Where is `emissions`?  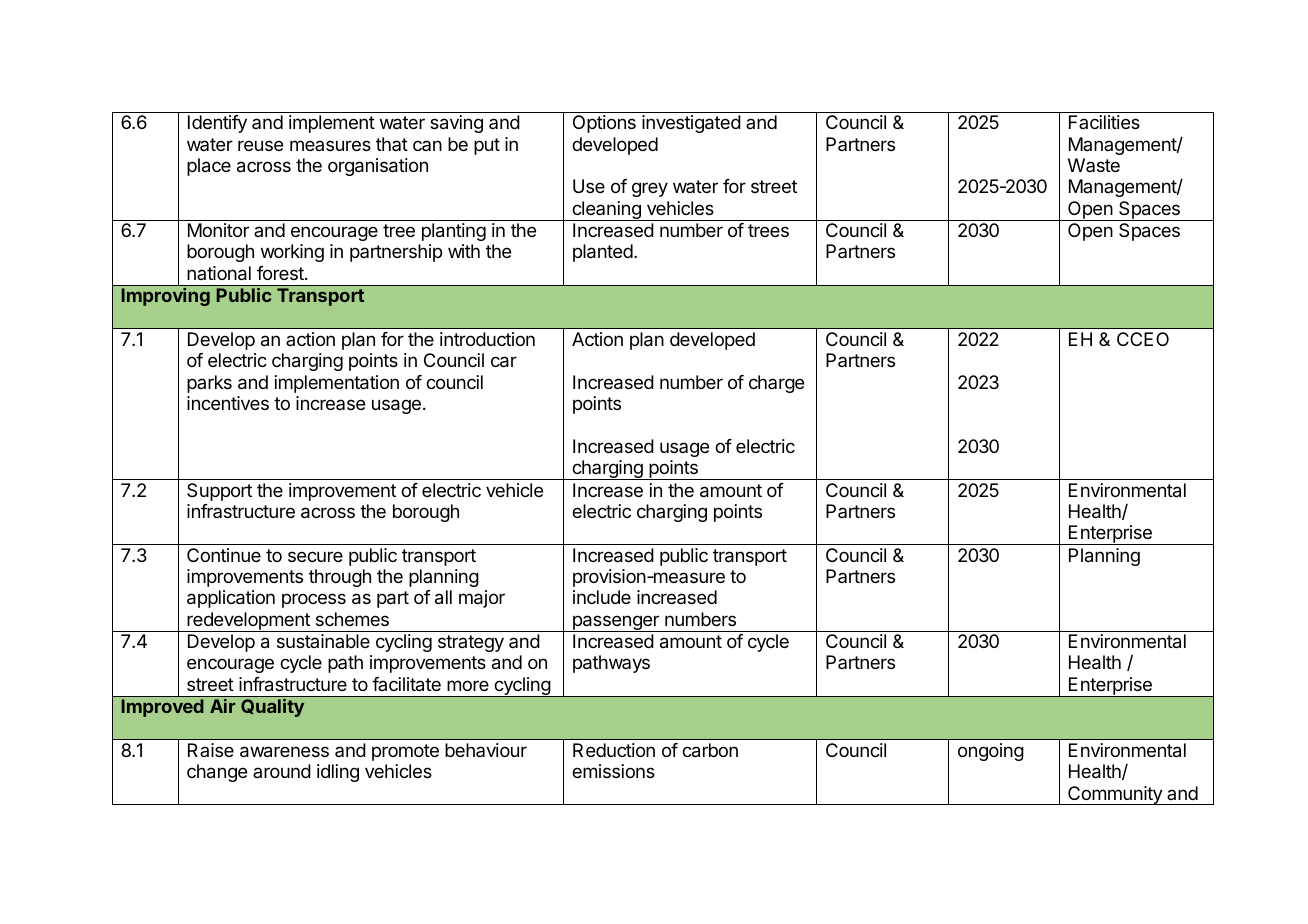
emissions is located at coordinates (613, 771).
